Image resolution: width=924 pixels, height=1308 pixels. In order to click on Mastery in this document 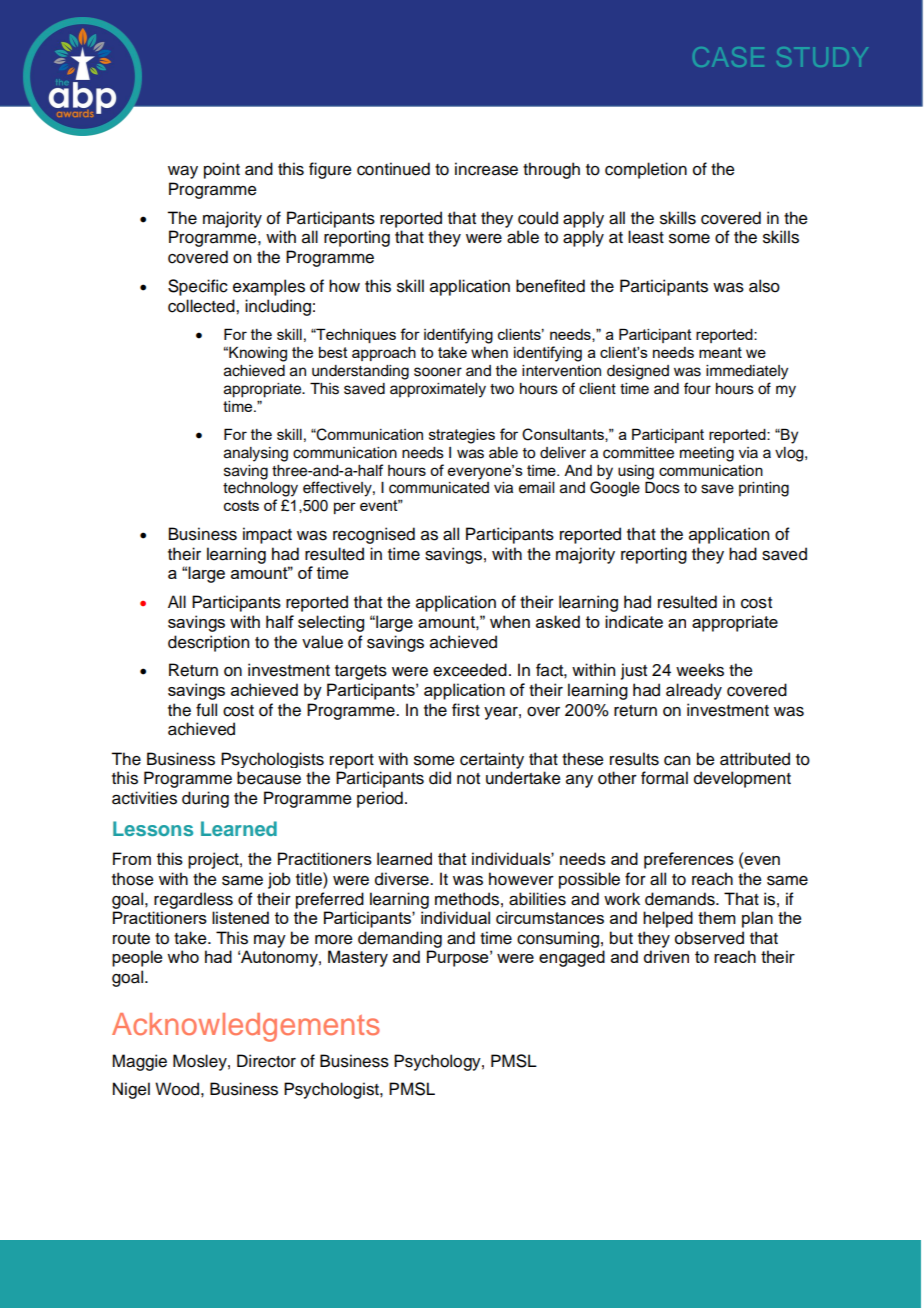, I will do `click(358, 958)`.
